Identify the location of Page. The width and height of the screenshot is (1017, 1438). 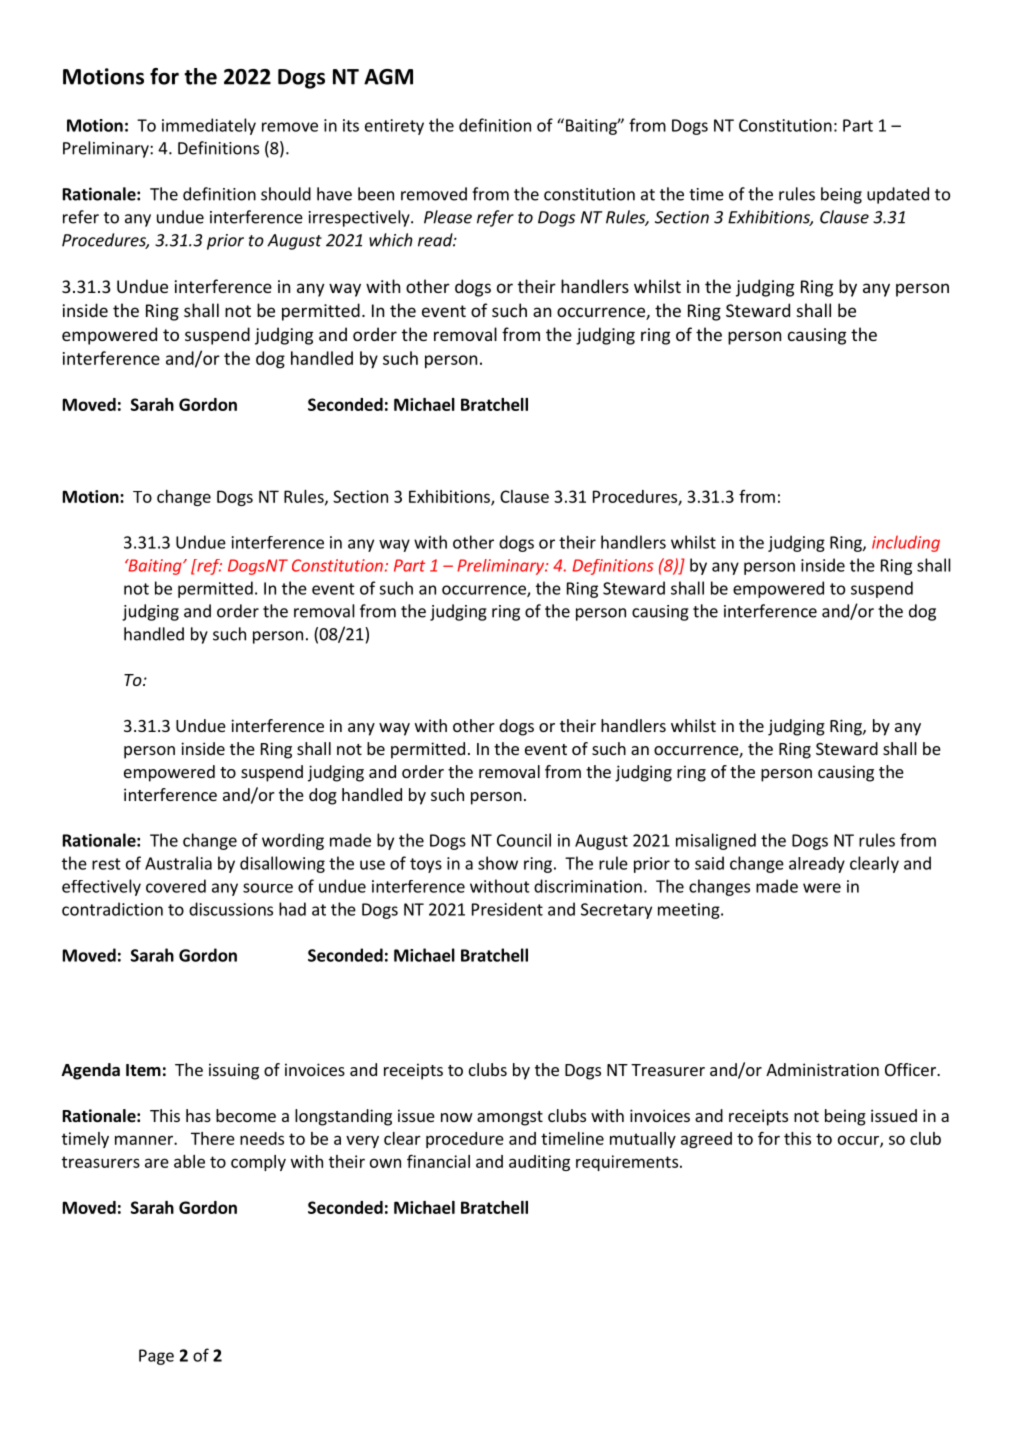
(156, 1357).
